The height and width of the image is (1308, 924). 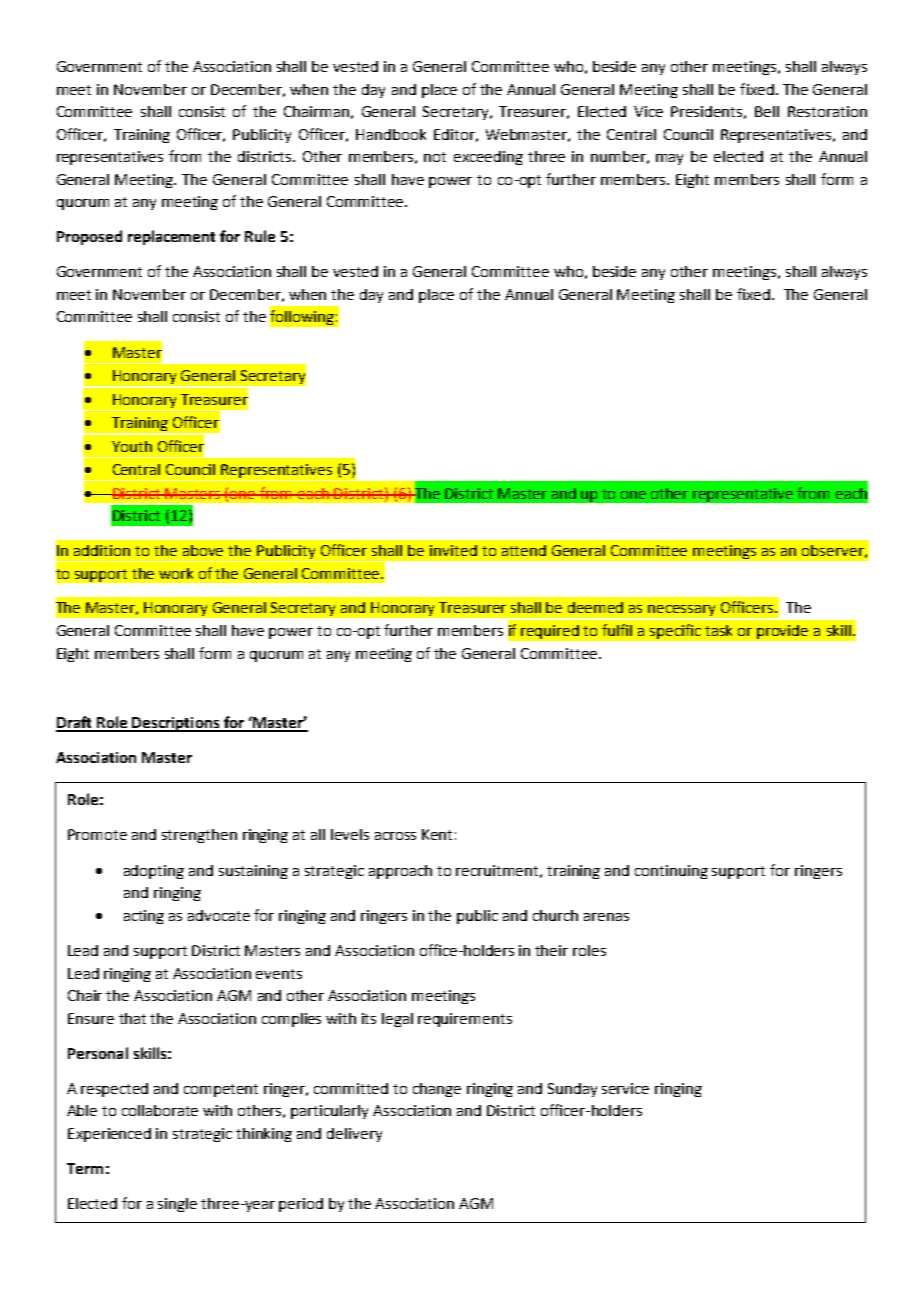 I want to click on necessary, so click(x=682, y=612).
